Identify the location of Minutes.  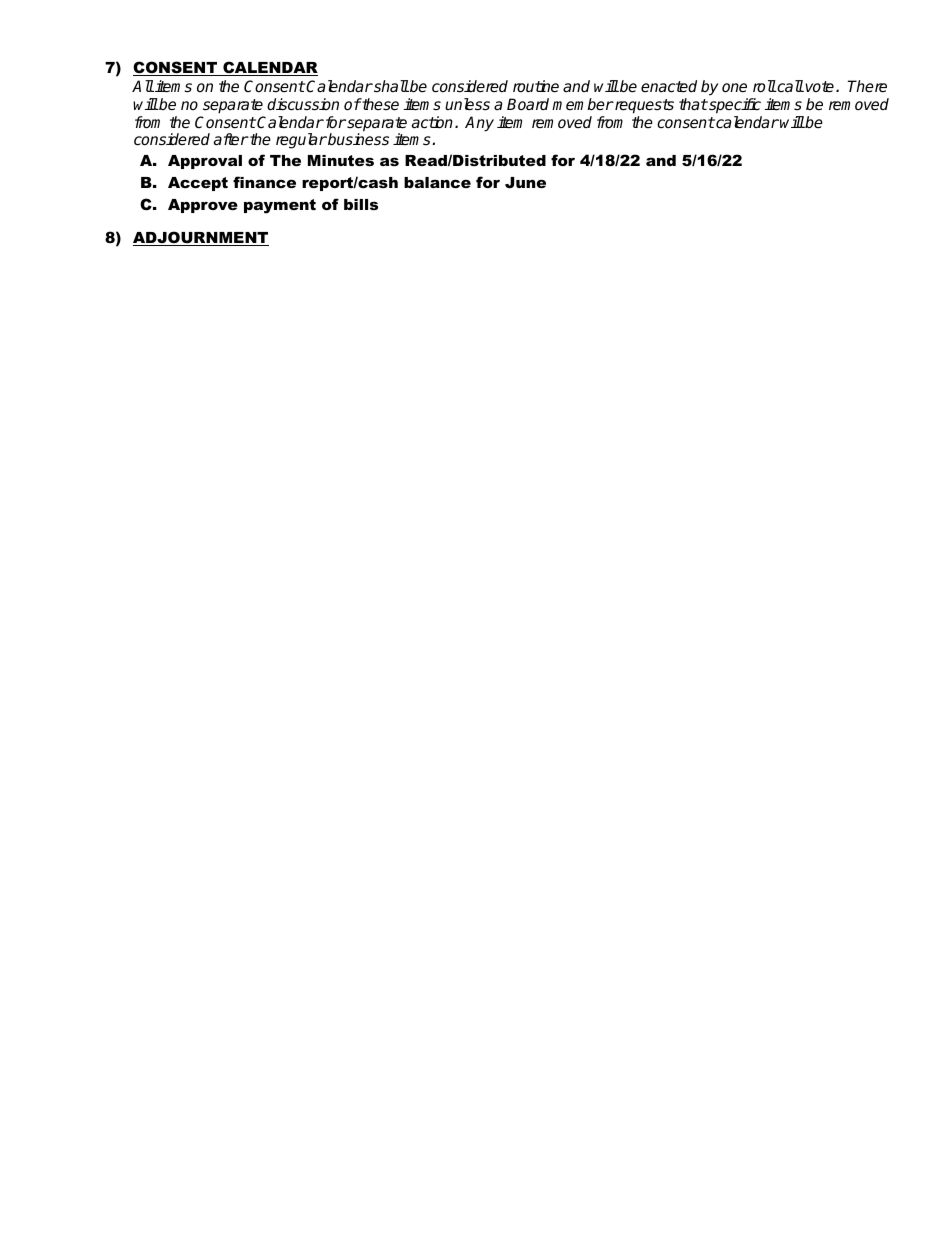
(341, 160).
